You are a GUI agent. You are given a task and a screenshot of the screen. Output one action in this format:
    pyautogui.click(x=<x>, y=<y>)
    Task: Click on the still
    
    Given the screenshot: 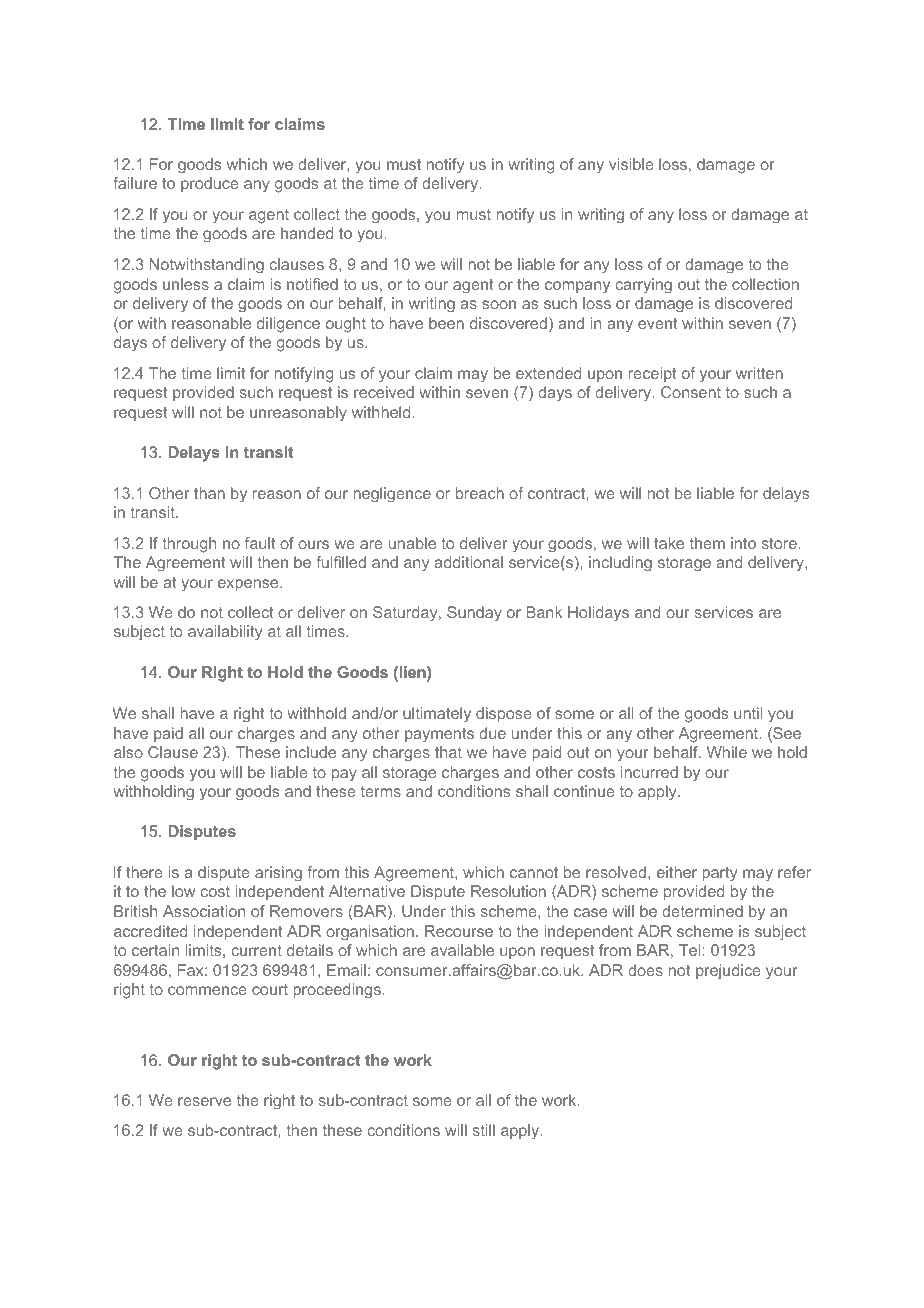 What is the action you would take?
    pyautogui.click(x=484, y=1130)
